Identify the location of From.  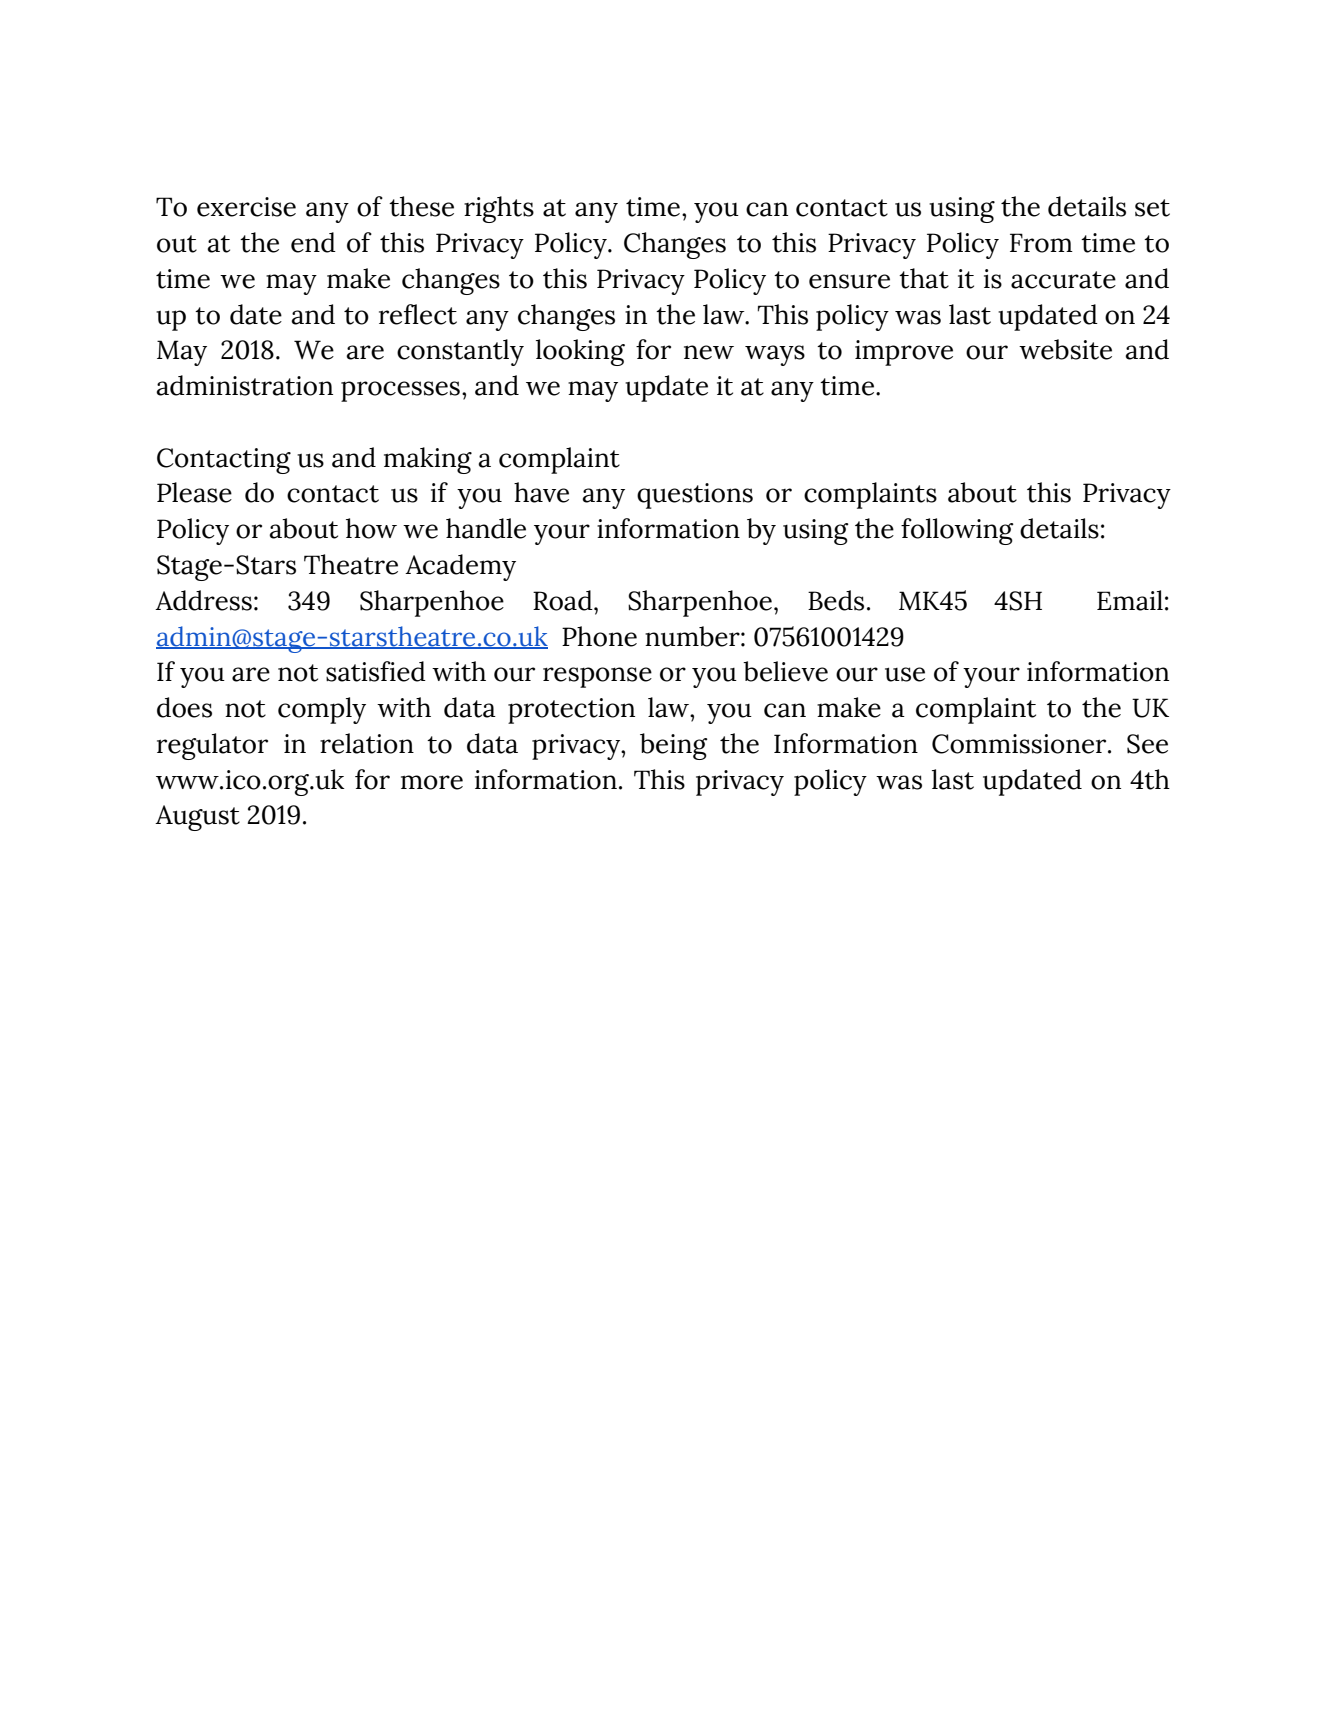
(1041, 243).
